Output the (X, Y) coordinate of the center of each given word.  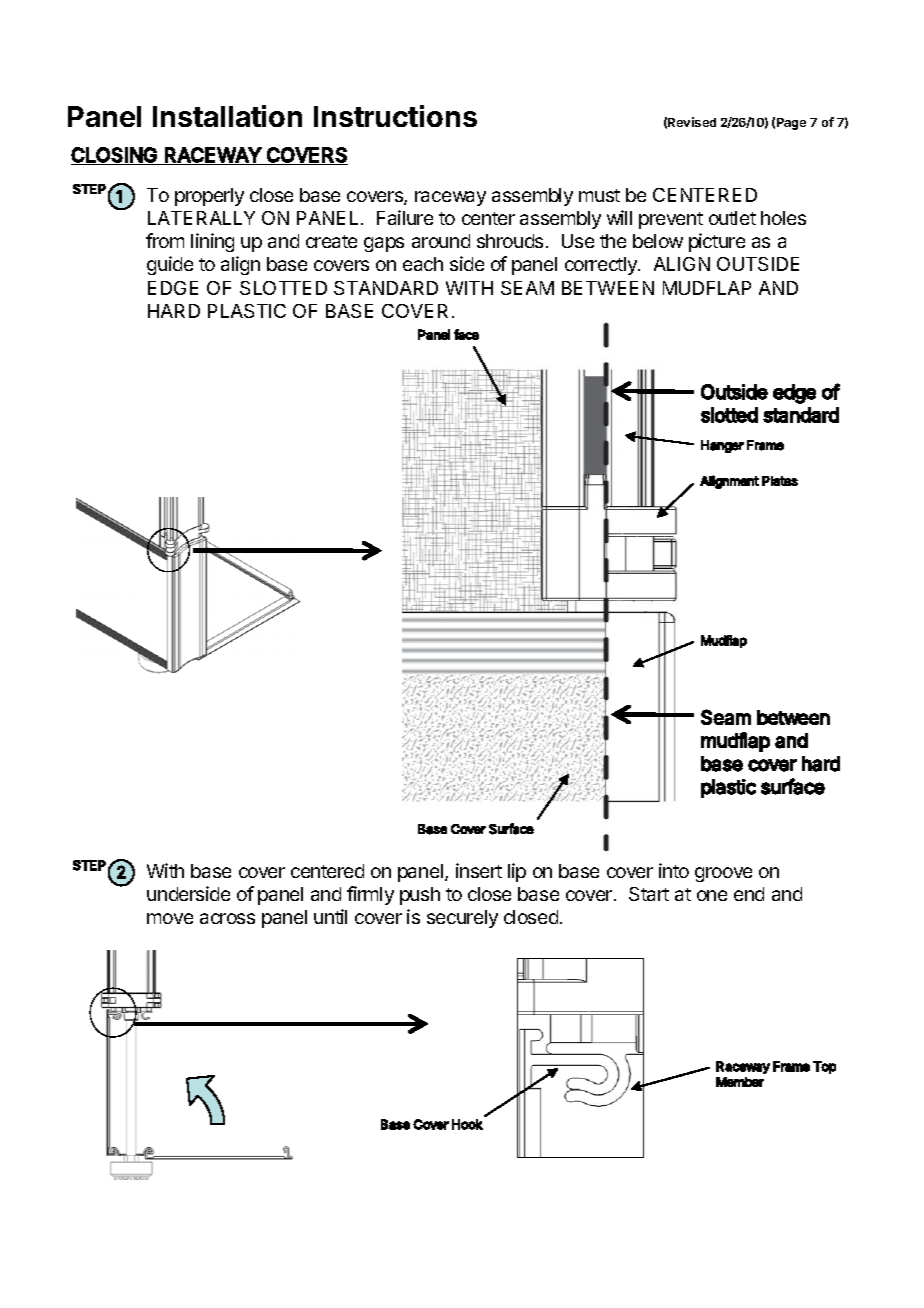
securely (462, 919)
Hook (467, 1124)
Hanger (722, 446)
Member (740, 1082)
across (227, 918)
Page (791, 124)
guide (170, 265)
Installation (227, 116)
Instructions (395, 116)
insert (479, 870)
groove (723, 874)
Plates (780, 481)
